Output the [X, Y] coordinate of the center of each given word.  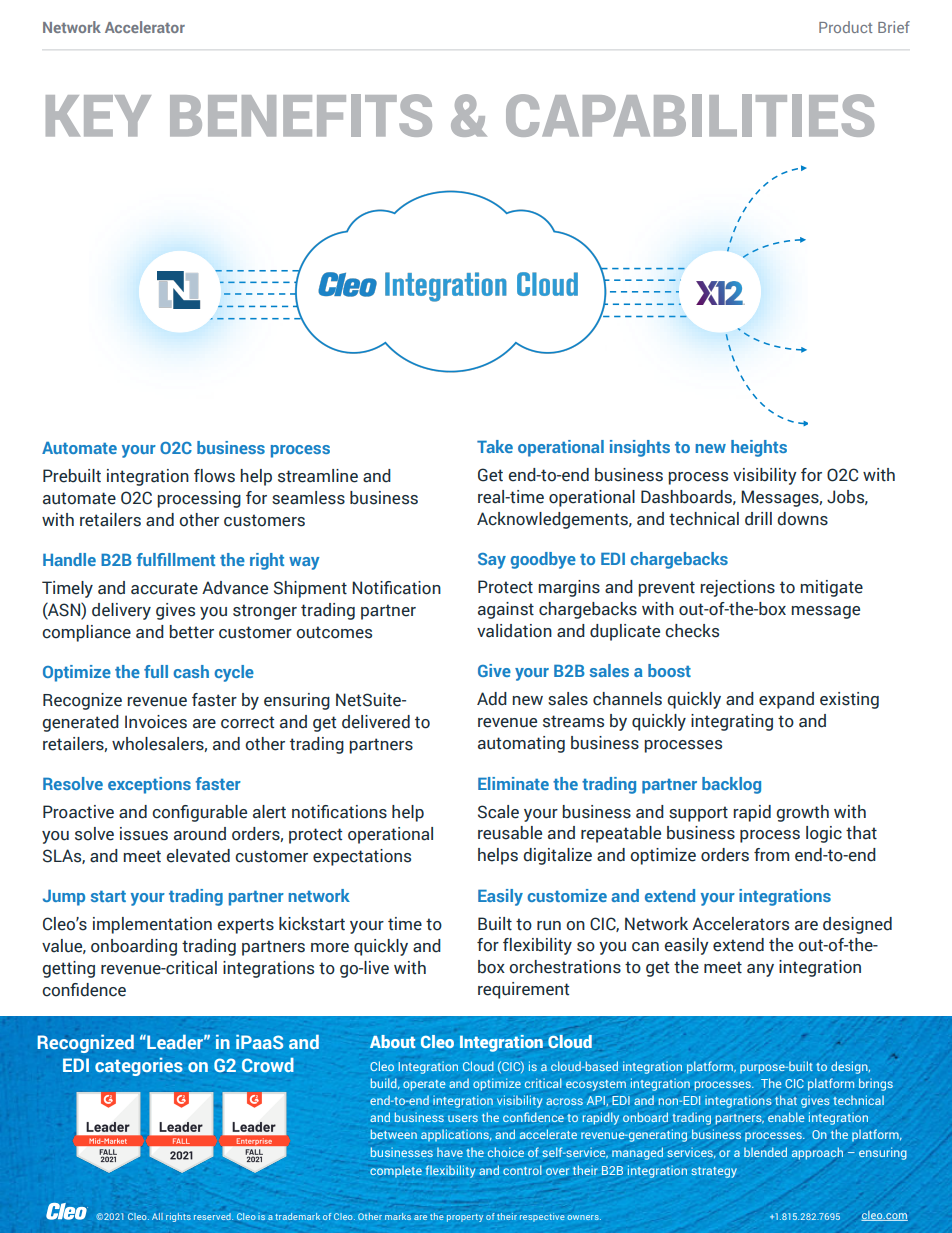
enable [786, 1117]
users [463, 1118]
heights [759, 448]
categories [139, 1067]
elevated [198, 856]
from [771, 855]
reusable [510, 833]
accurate [164, 588]
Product [845, 27]
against [506, 610]
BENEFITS [301, 115]
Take [495, 446]
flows [214, 476]
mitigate [831, 588]
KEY [98, 116]
